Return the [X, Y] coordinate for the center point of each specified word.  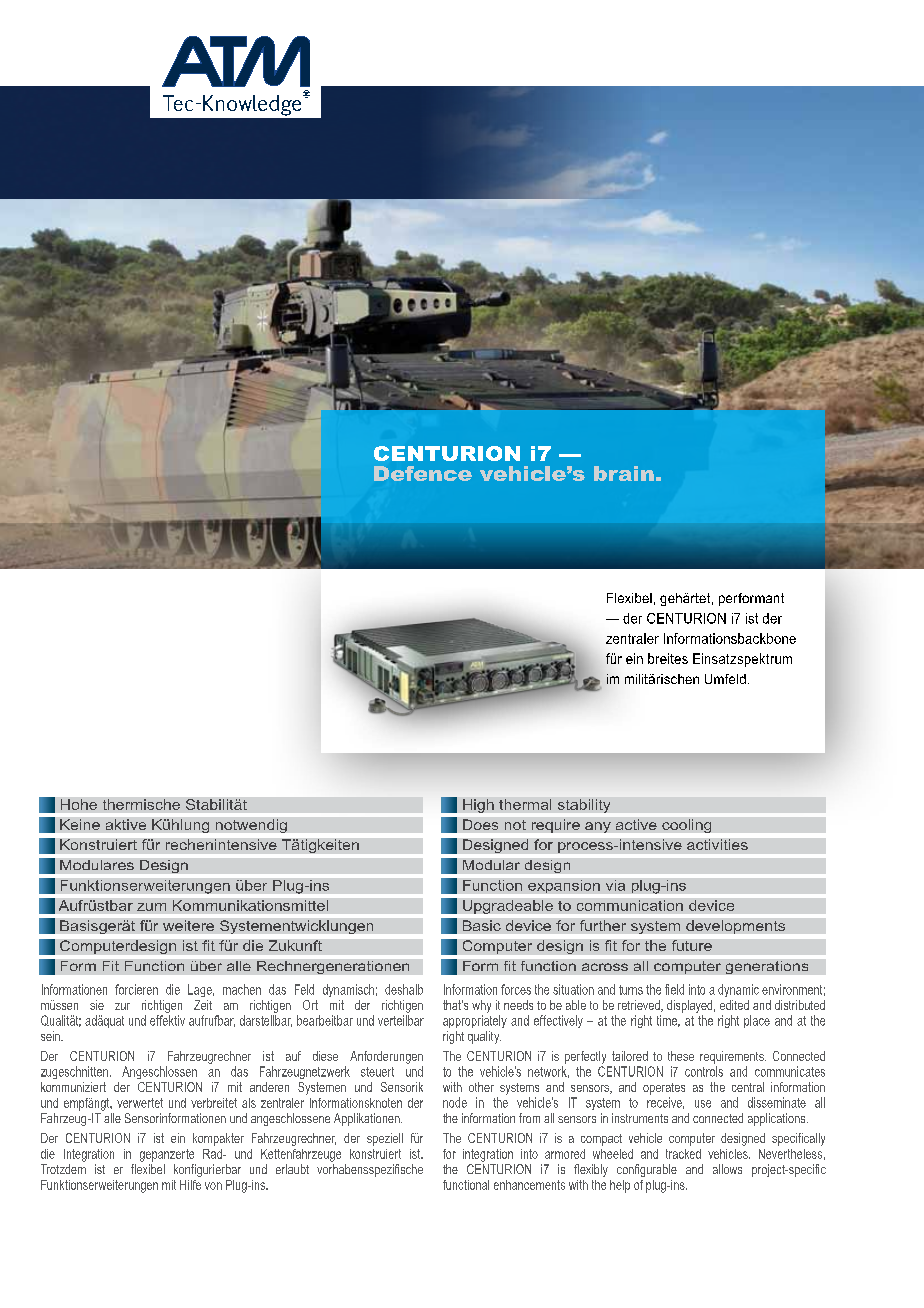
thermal [525, 804]
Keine [80, 824]
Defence [423, 473]
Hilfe [190, 1185]
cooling [686, 826]
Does [480, 824]
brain [624, 473]
